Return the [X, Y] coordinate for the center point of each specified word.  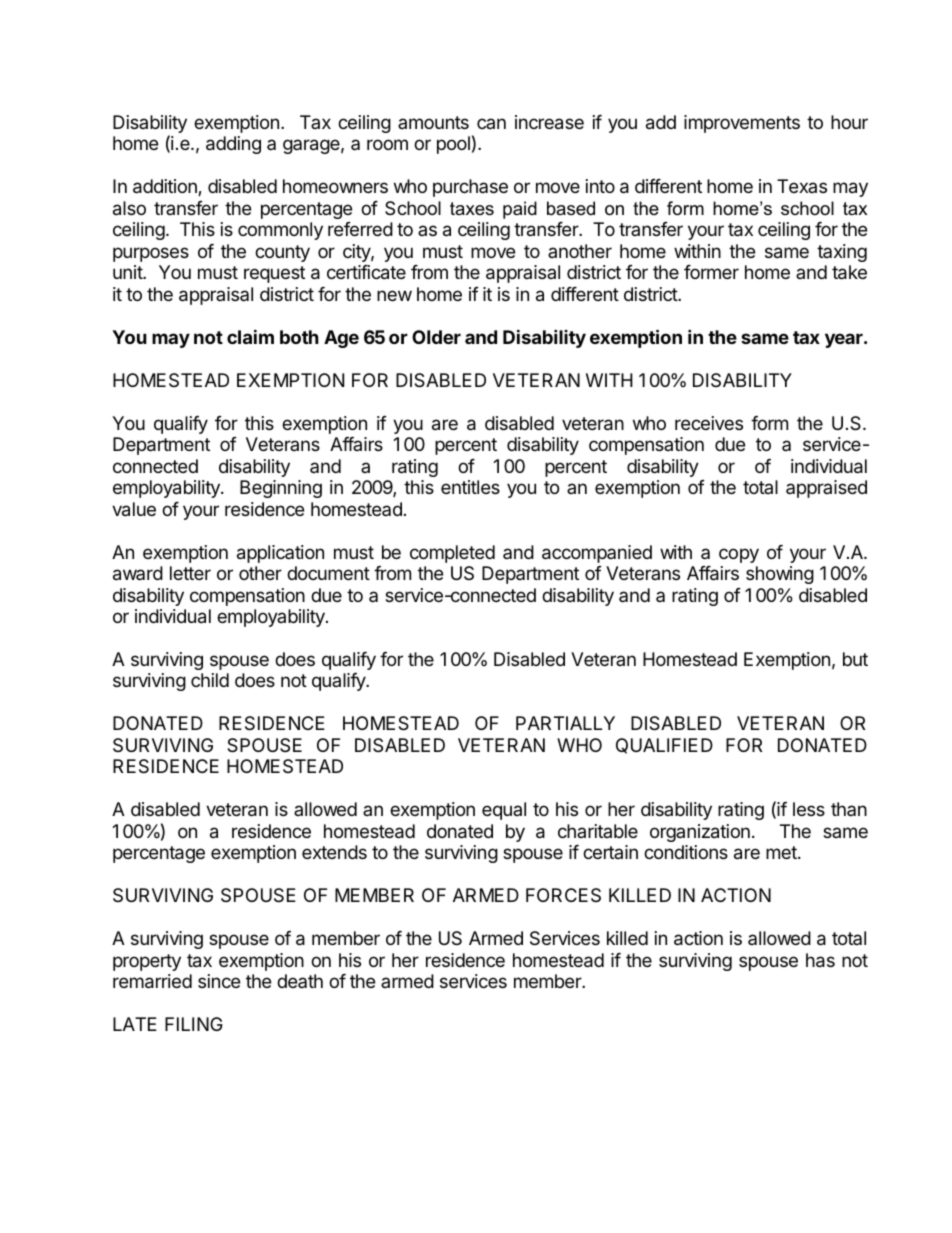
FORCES [563, 895]
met [782, 852]
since [219, 981]
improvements [742, 124]
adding [233, 145]
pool [453, 145]
